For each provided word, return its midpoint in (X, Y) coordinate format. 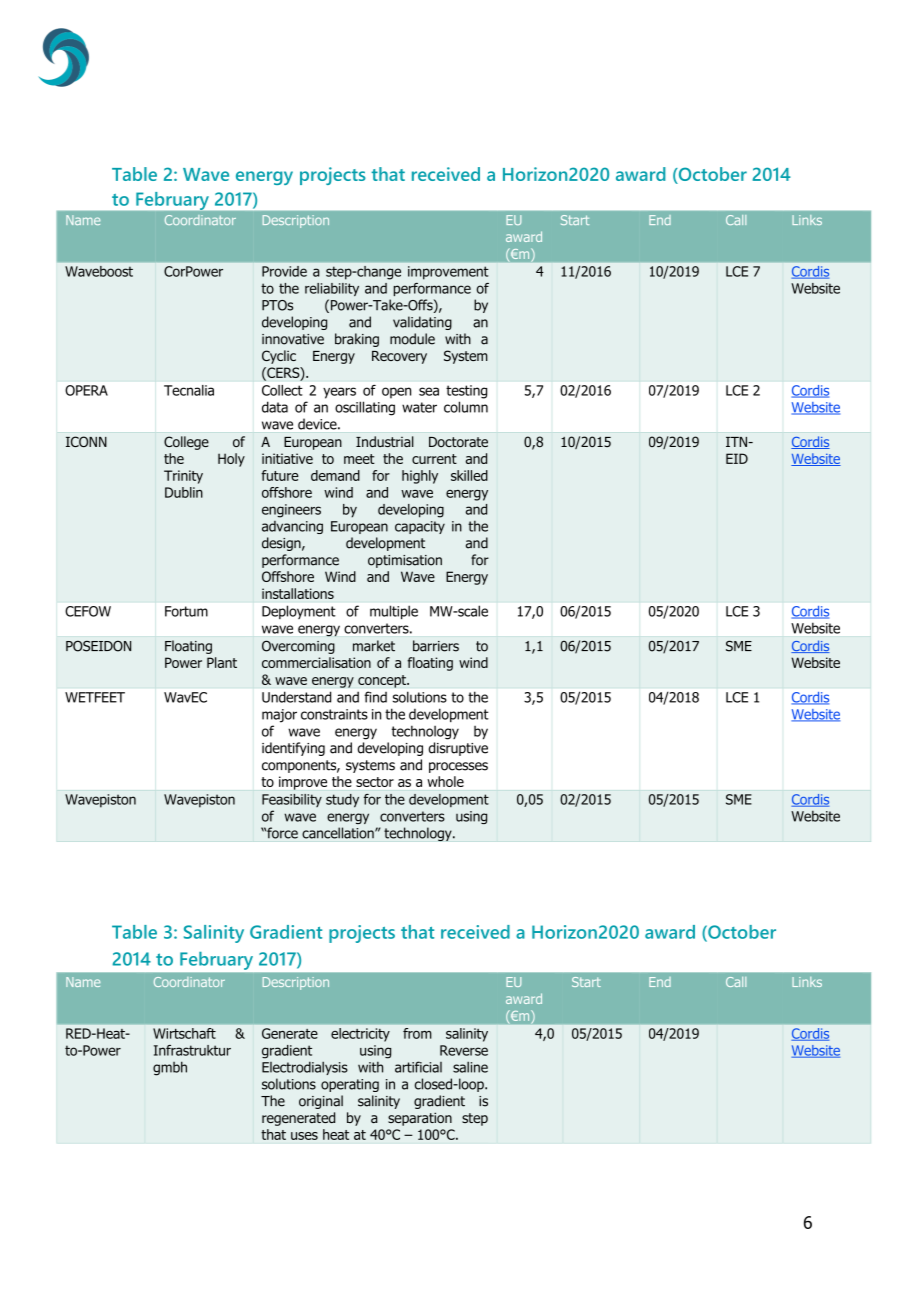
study (342, 801)
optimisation (405, 561)
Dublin (184, 492)
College (186, 443)
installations (298, 593)
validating (422, 323)
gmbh (170, 1068)
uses (304, 1136)
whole (446, 781)
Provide (284, 271)
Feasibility (292, 800)
